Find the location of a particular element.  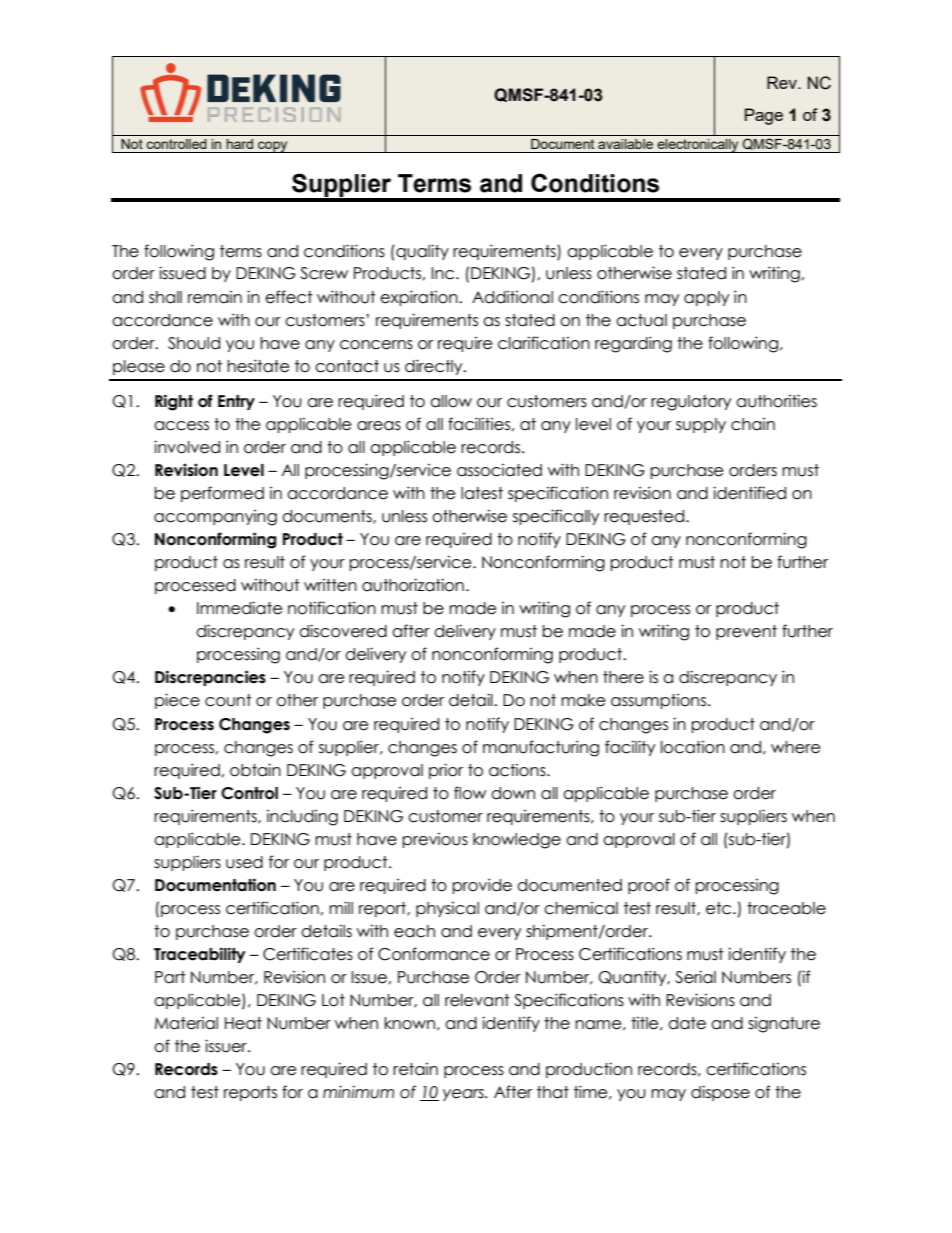

previous is located at coordinates (435, 840).
